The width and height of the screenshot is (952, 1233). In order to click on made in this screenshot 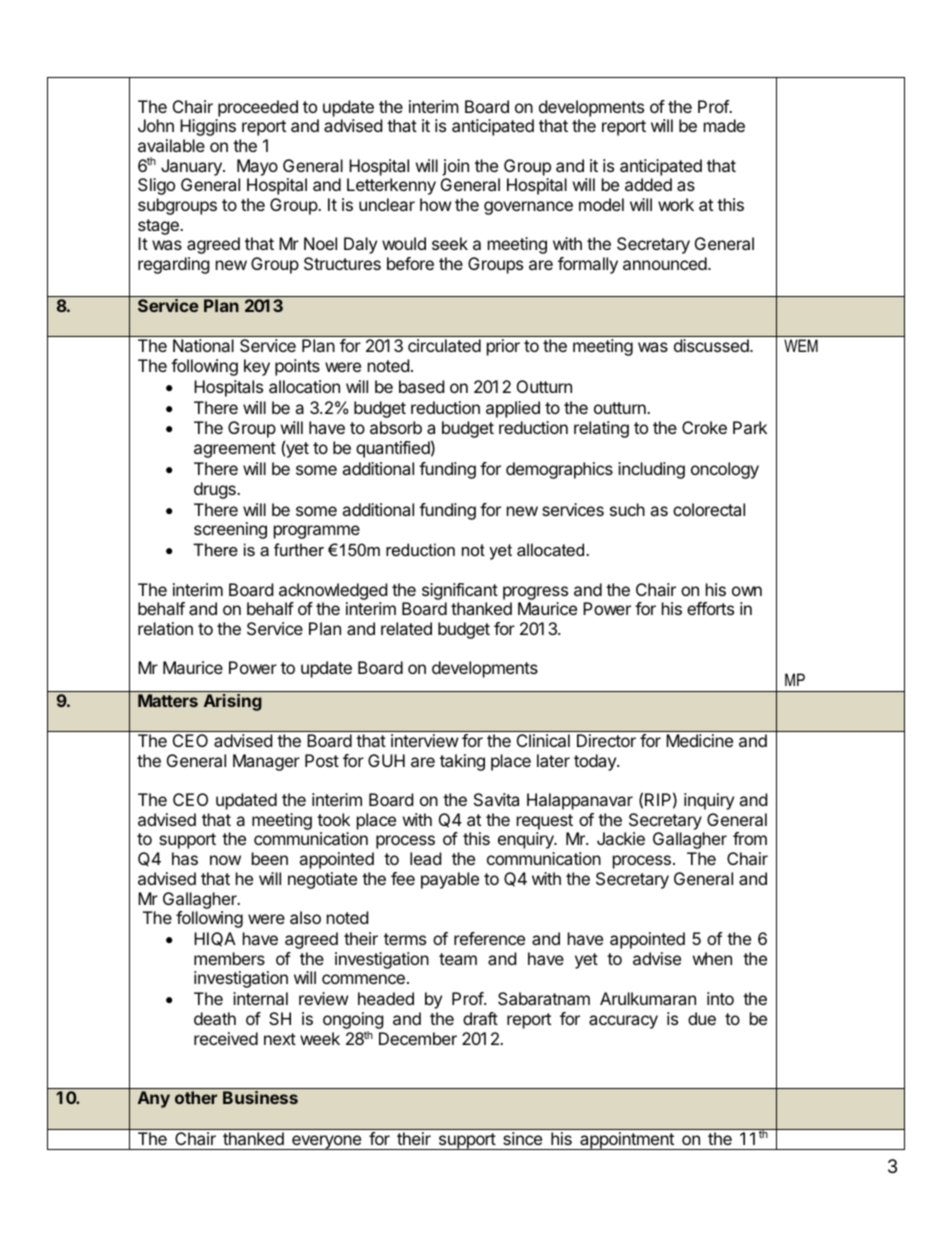, I will do `click(724, 125)`.
